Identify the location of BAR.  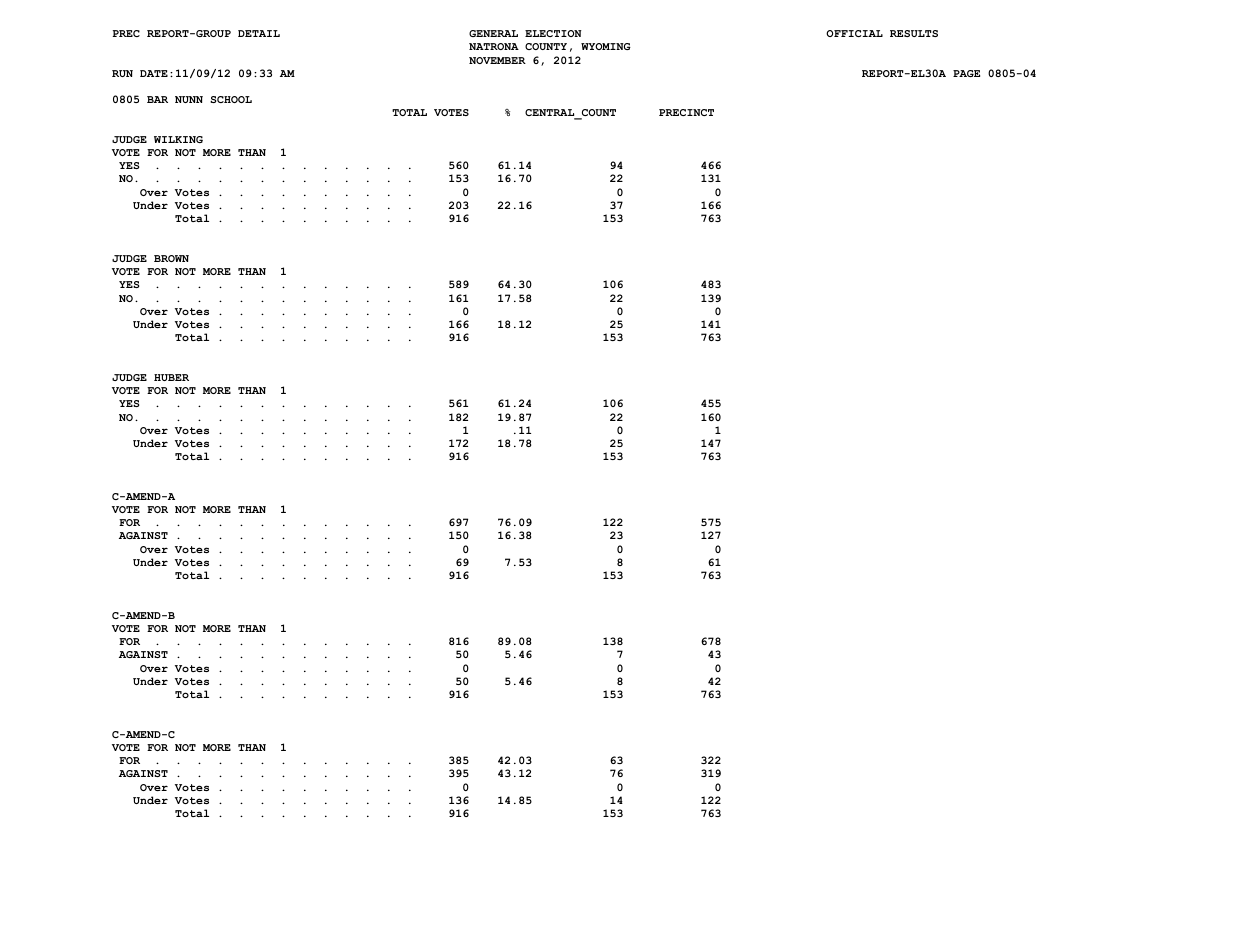
(157, 99).
